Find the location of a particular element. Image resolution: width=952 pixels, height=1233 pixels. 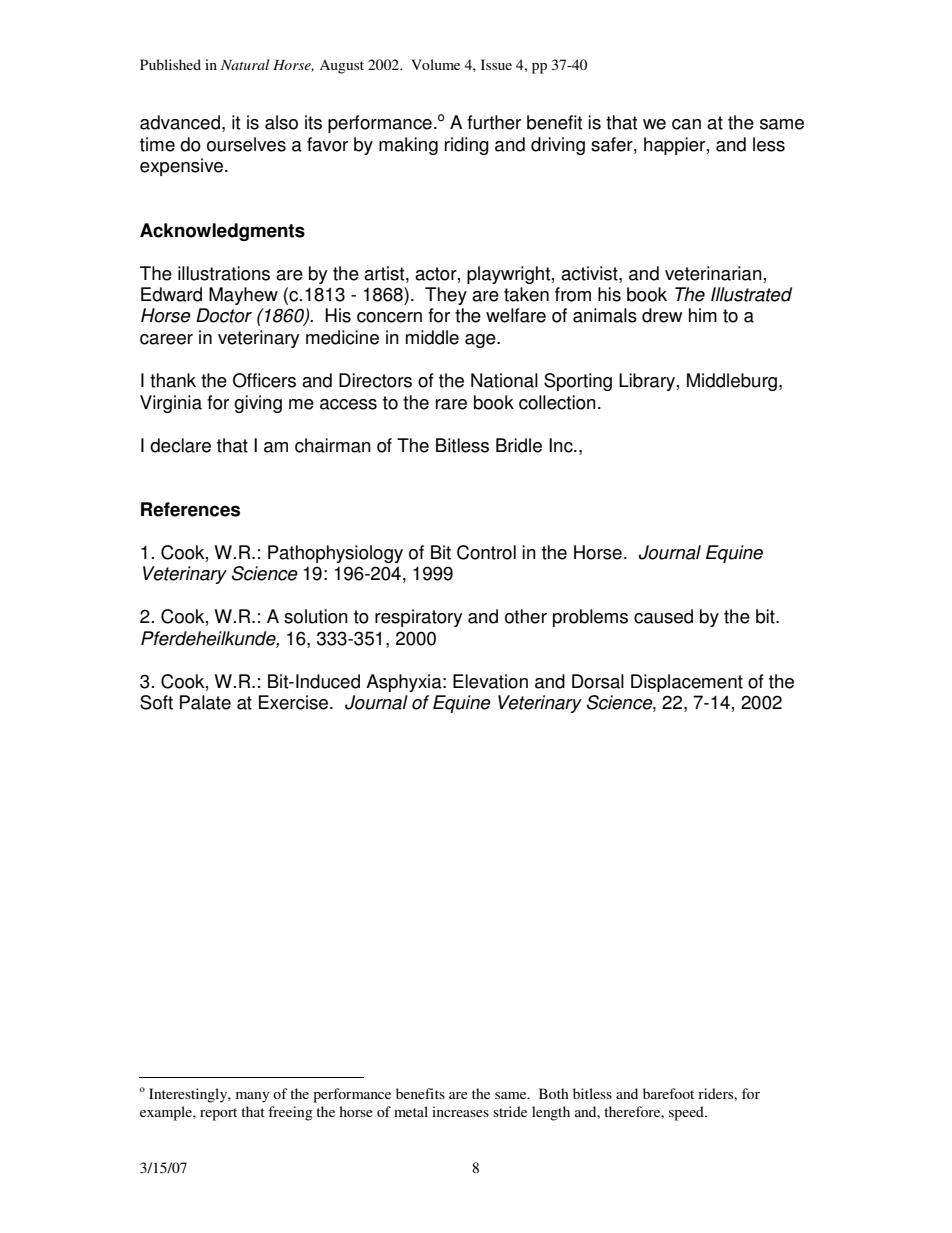

respiratory is located at coordinates (418, 618).
